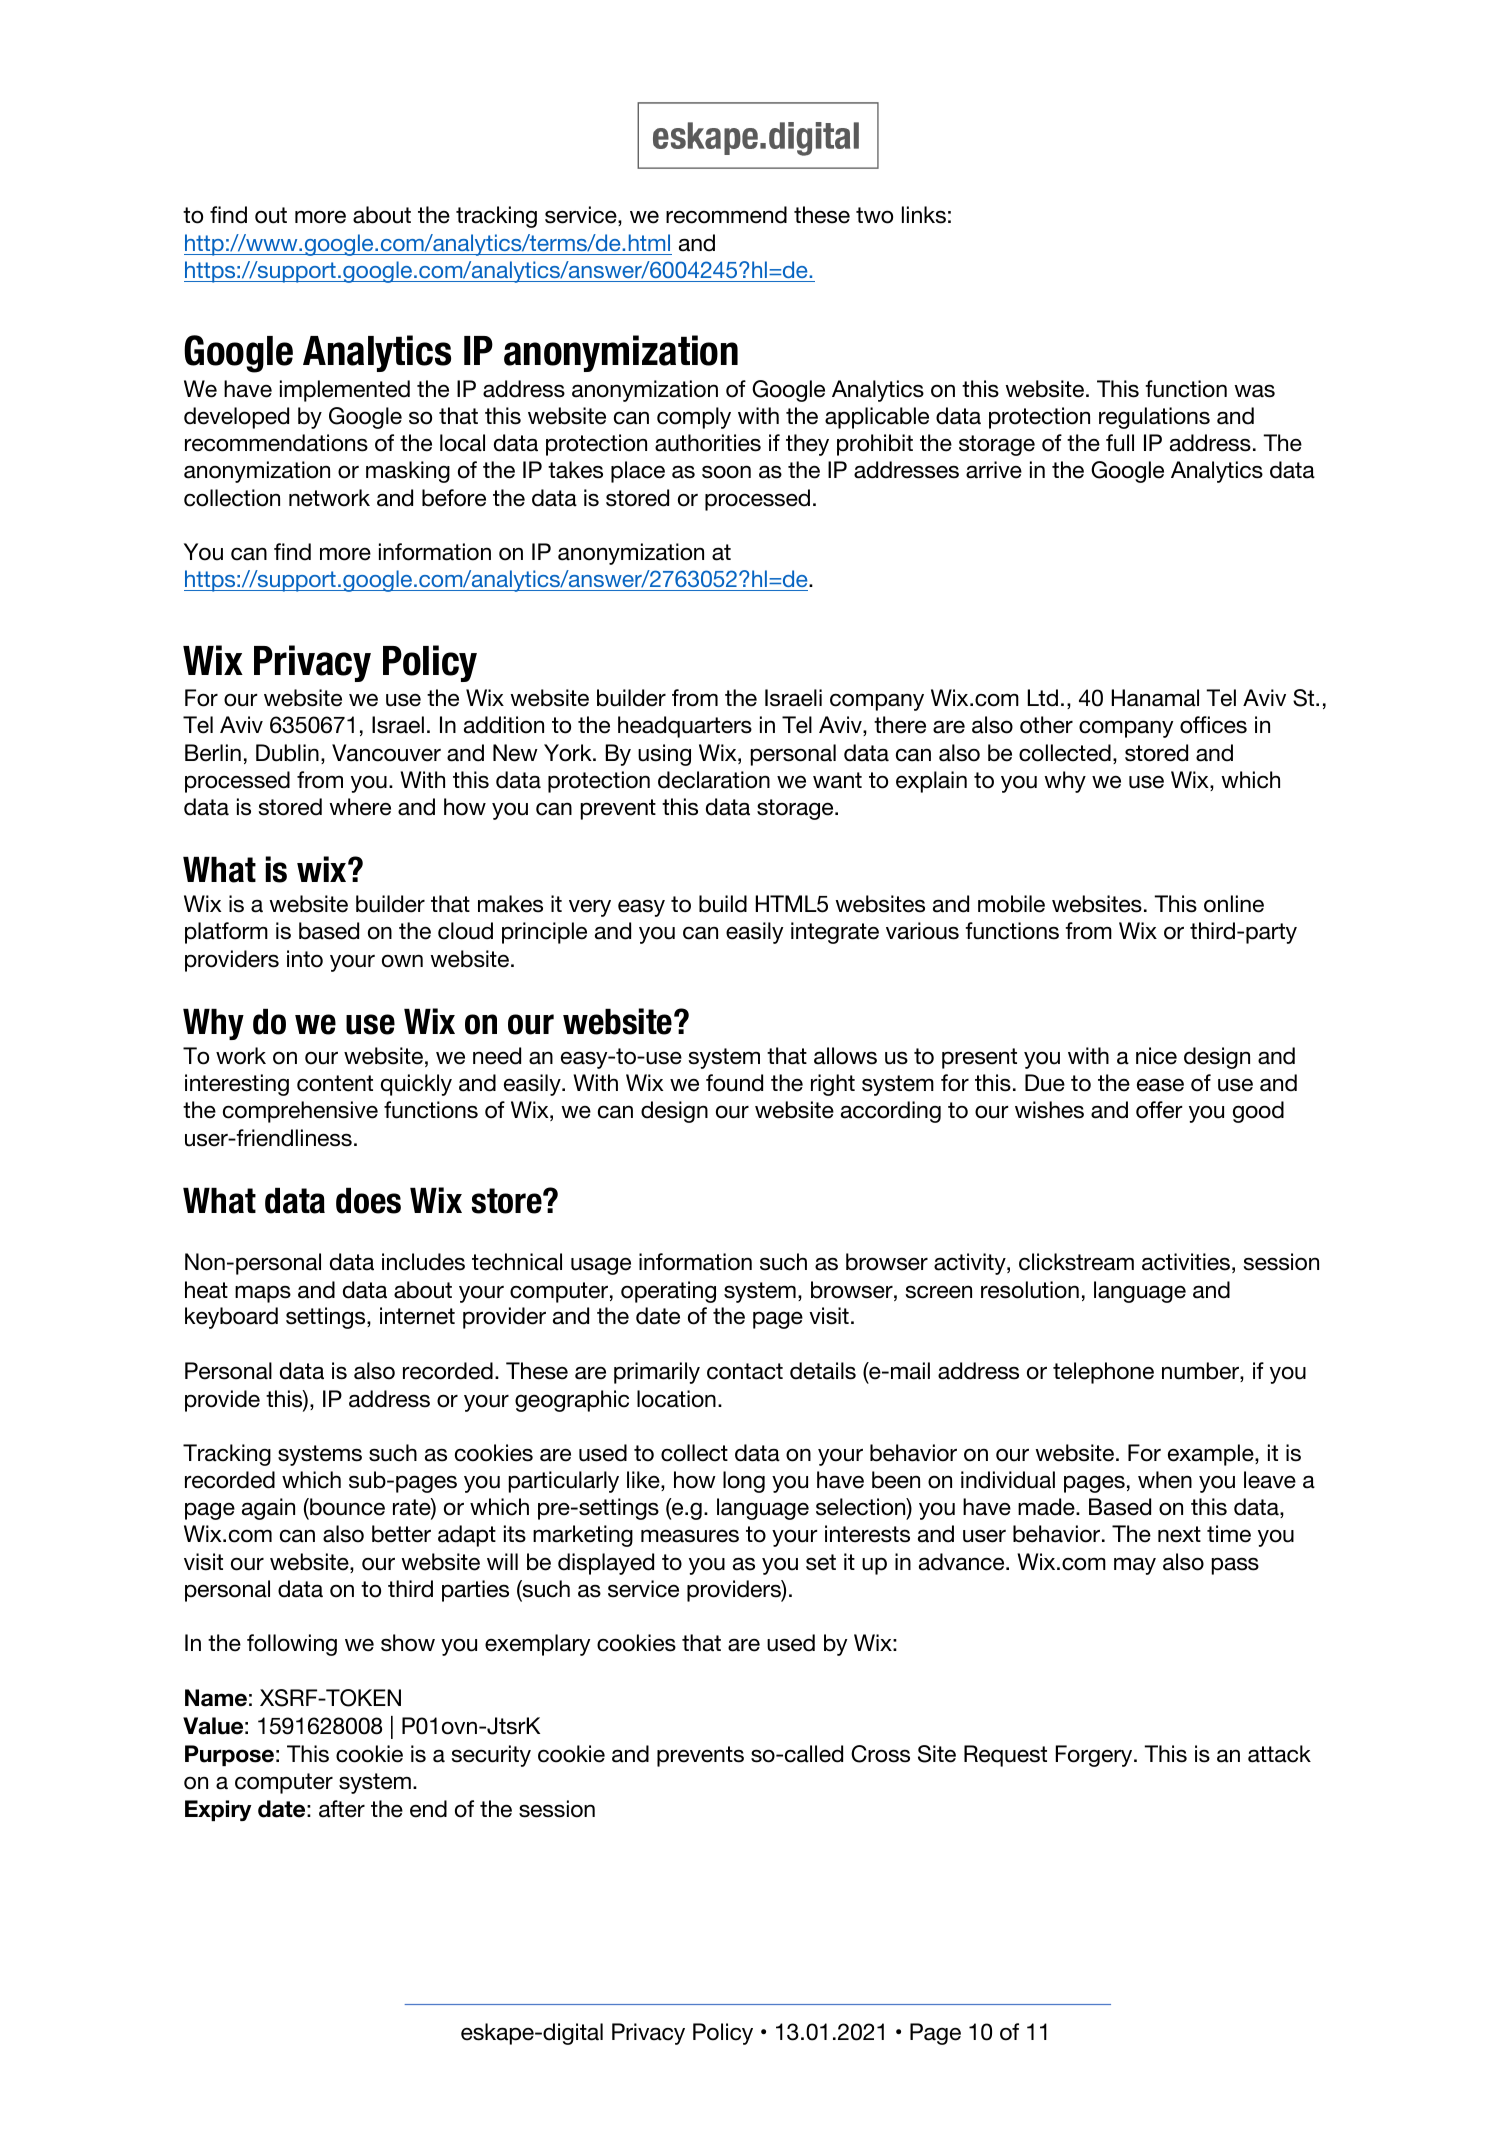  I want to click on nice, so click(1156, 1056).
